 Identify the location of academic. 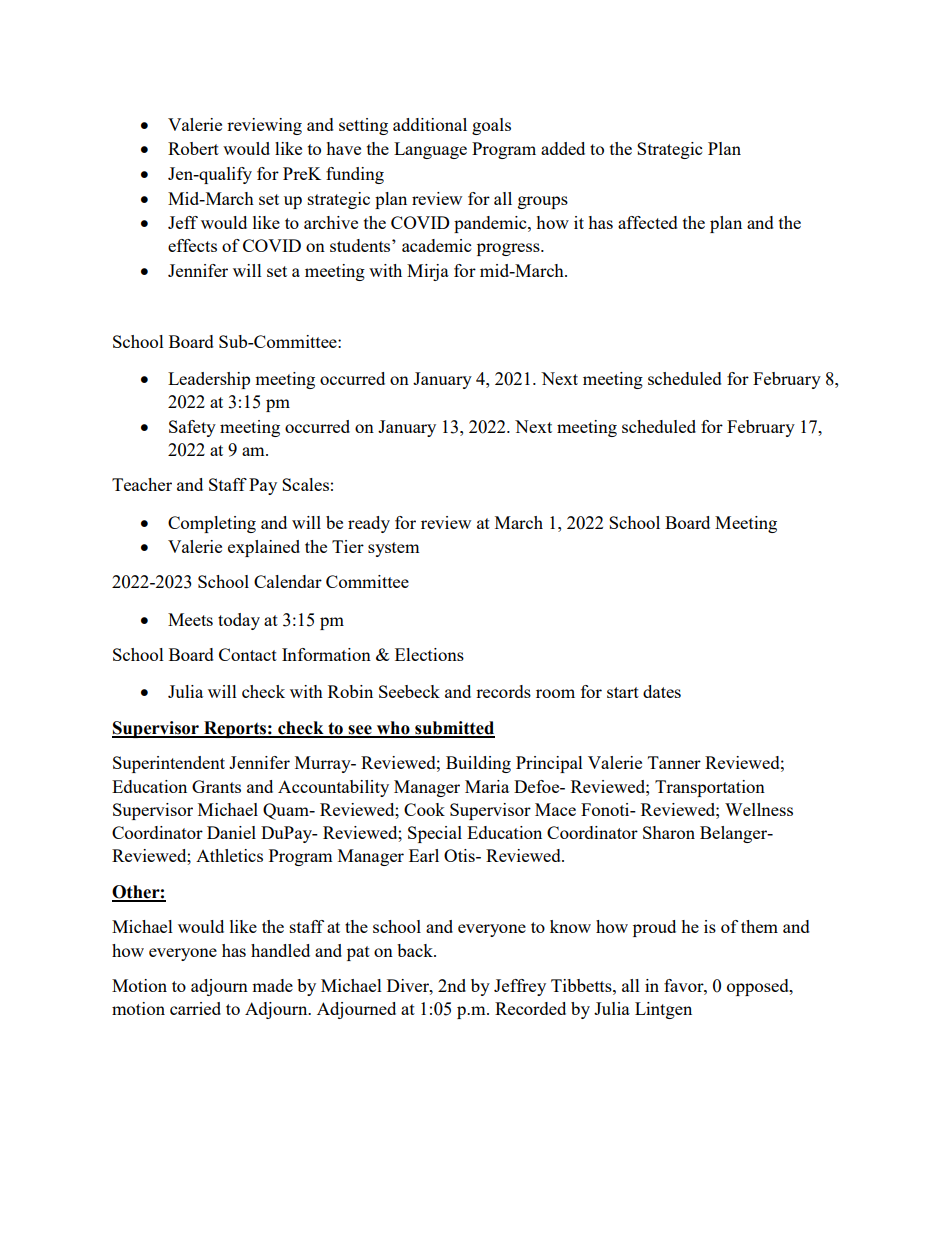
(436, 245).
